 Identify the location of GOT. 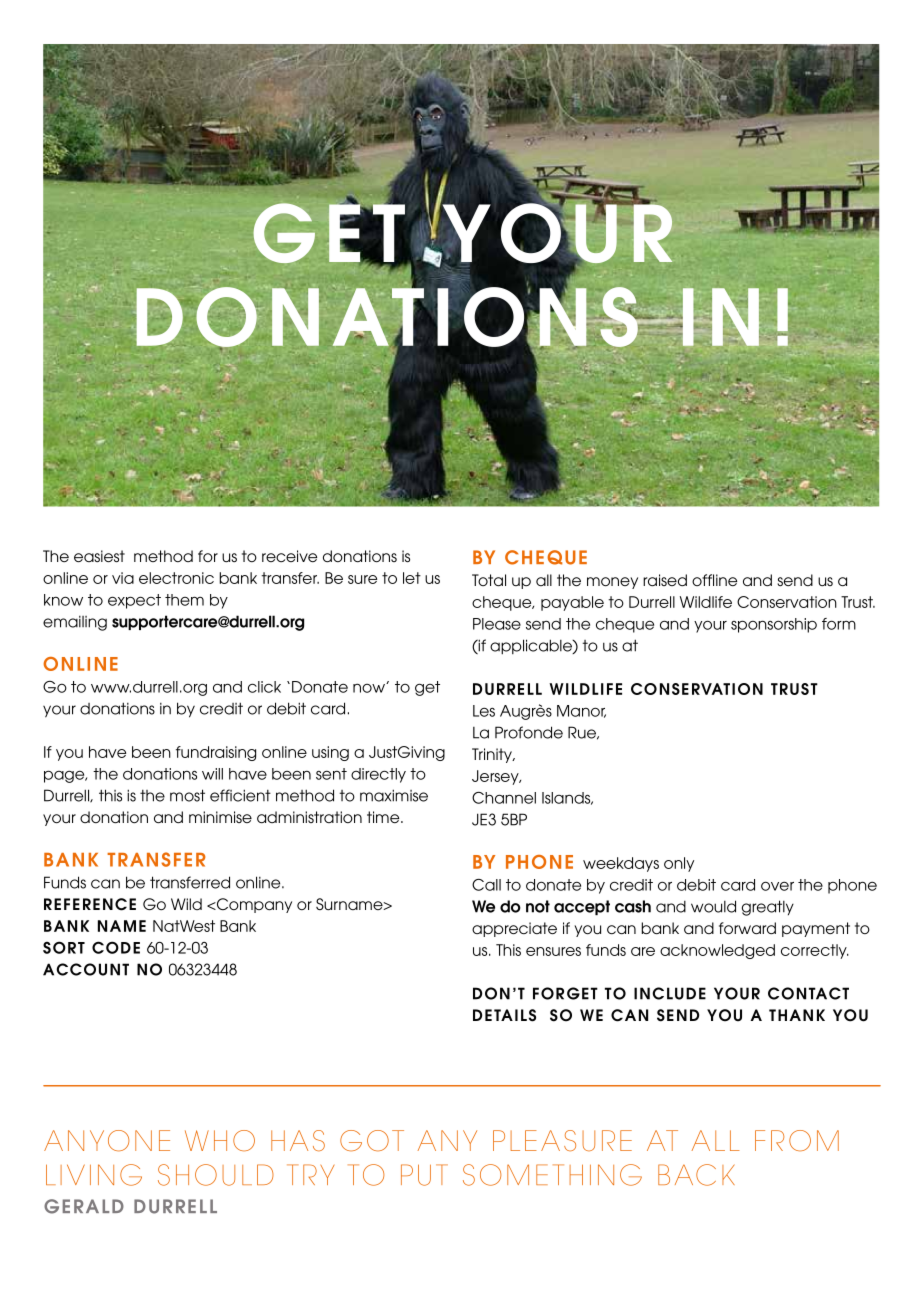
(372, 1140).
